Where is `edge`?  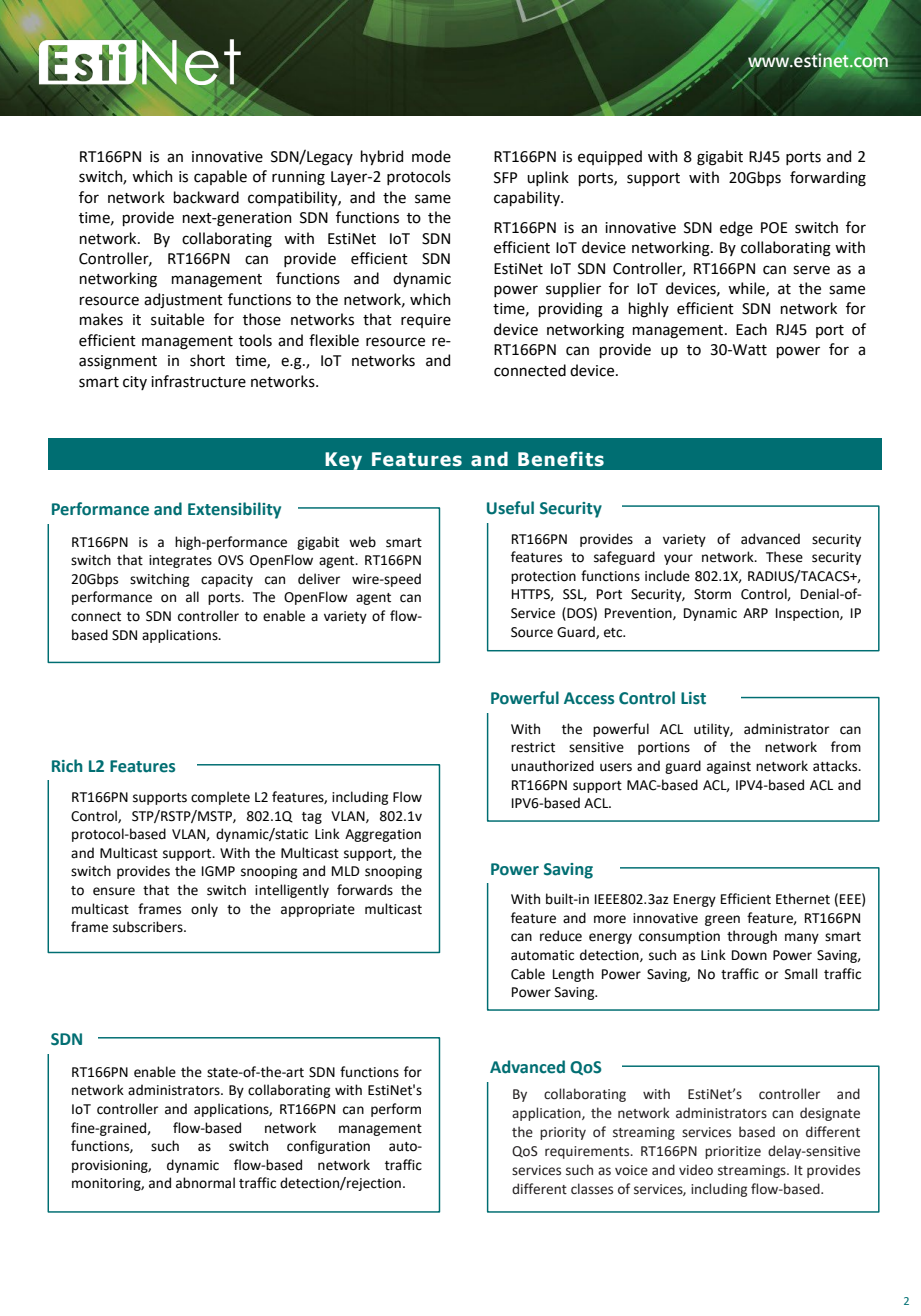
edge is located at coordinates (736, 229).
